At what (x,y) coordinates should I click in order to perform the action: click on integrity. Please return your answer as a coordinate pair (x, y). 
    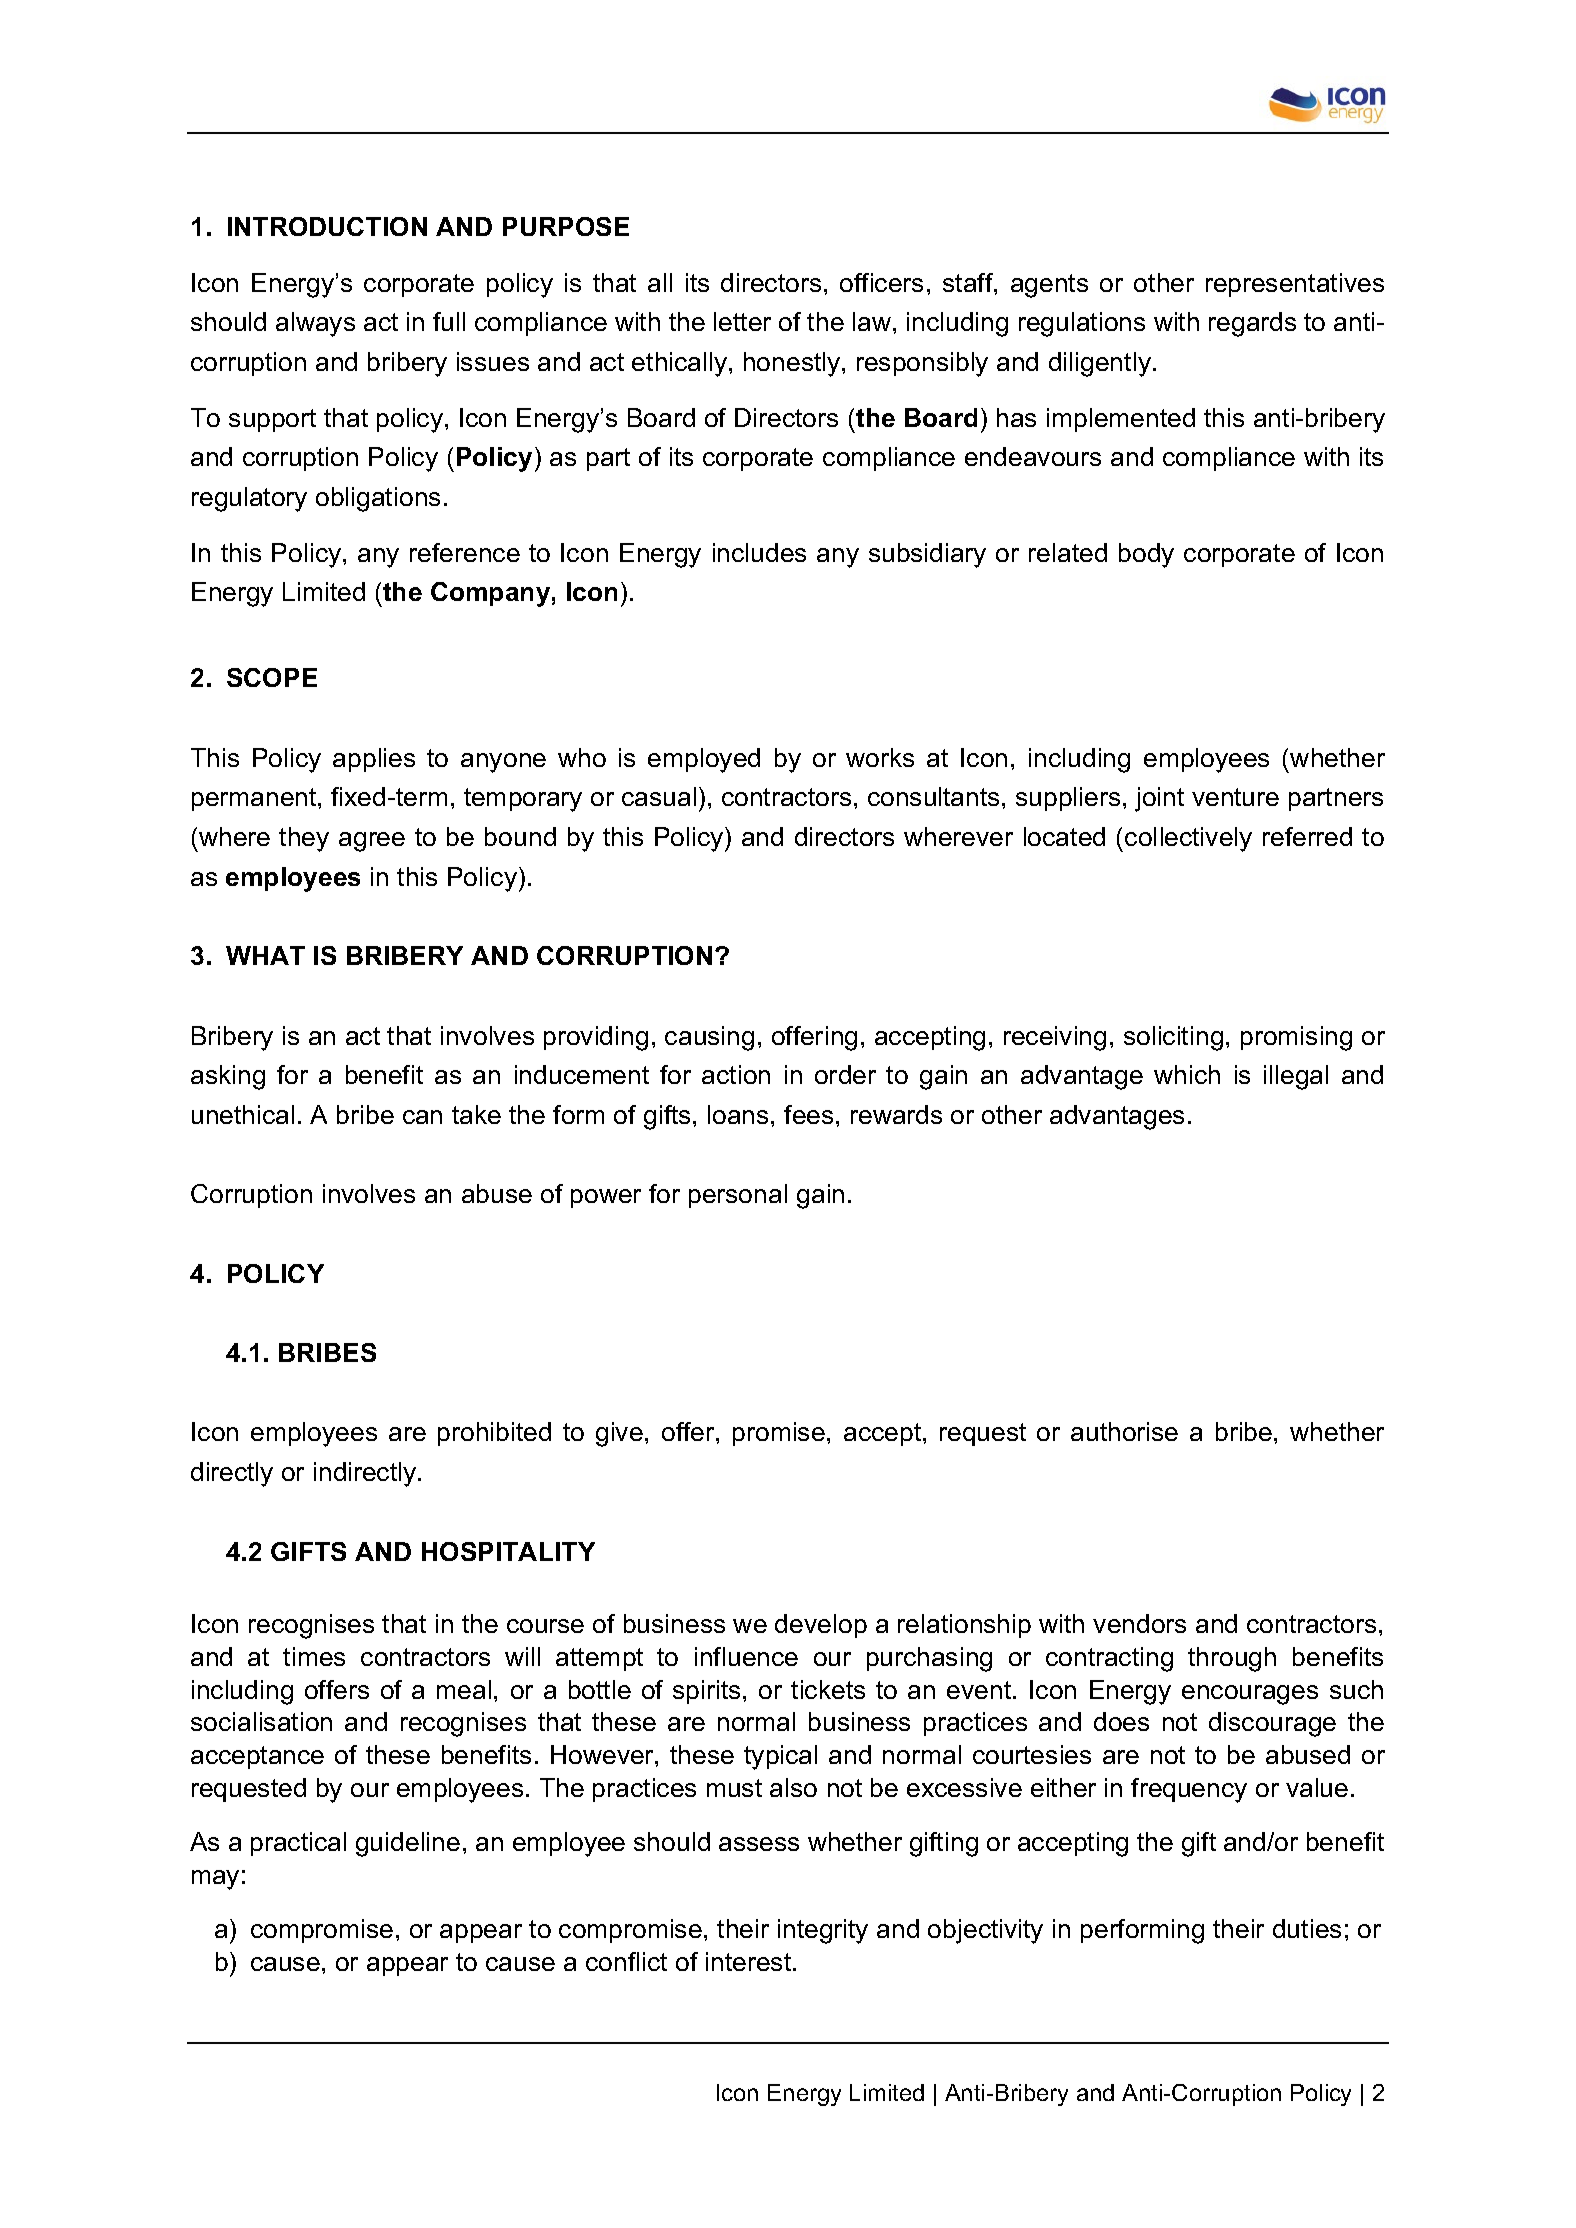
    Looking at the image, I should click on (823, 1931).
